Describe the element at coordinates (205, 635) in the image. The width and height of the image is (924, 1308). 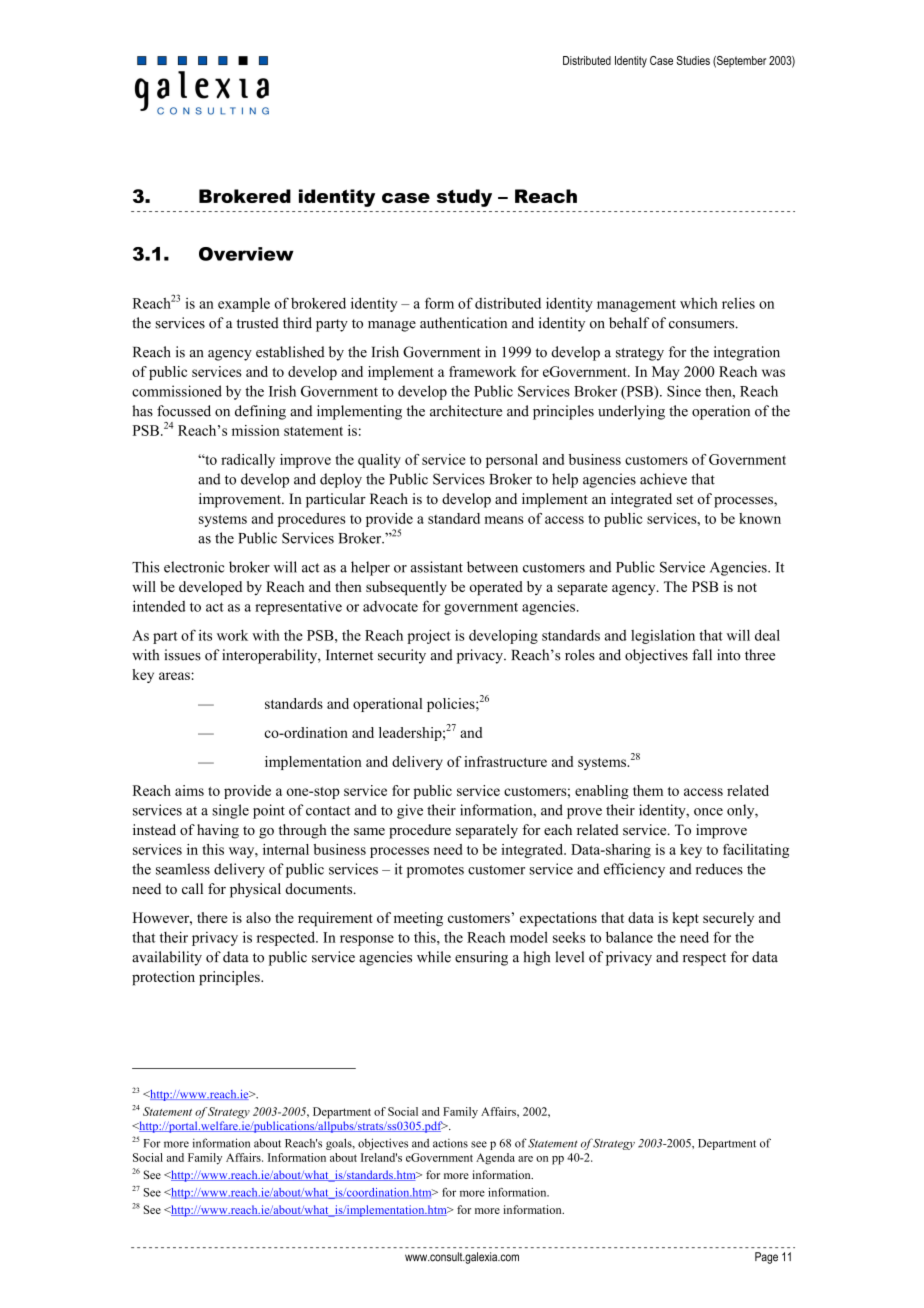
I see `its` at that location.
